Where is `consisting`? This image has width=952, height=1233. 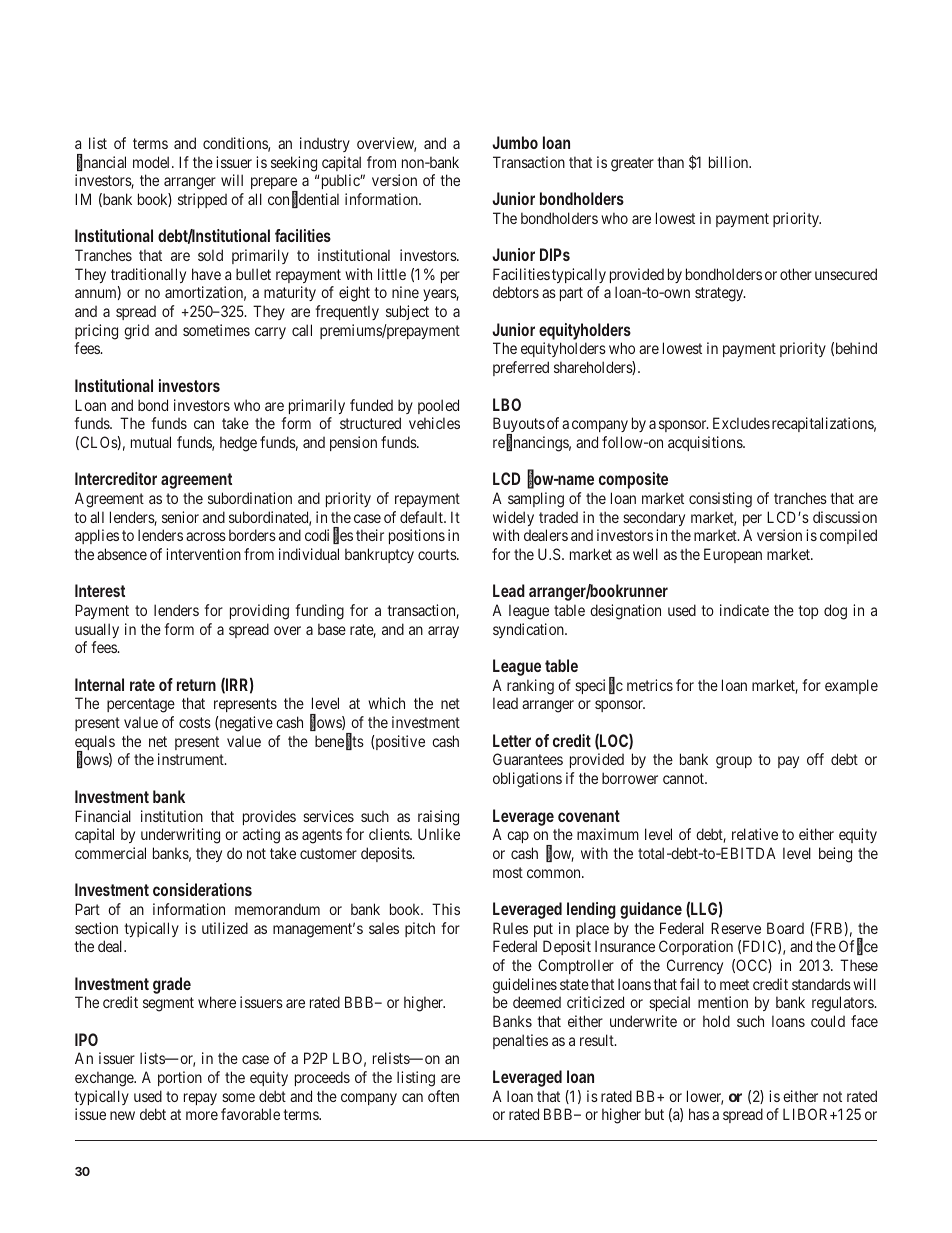
consisting is located at coordinates (720, 500).
